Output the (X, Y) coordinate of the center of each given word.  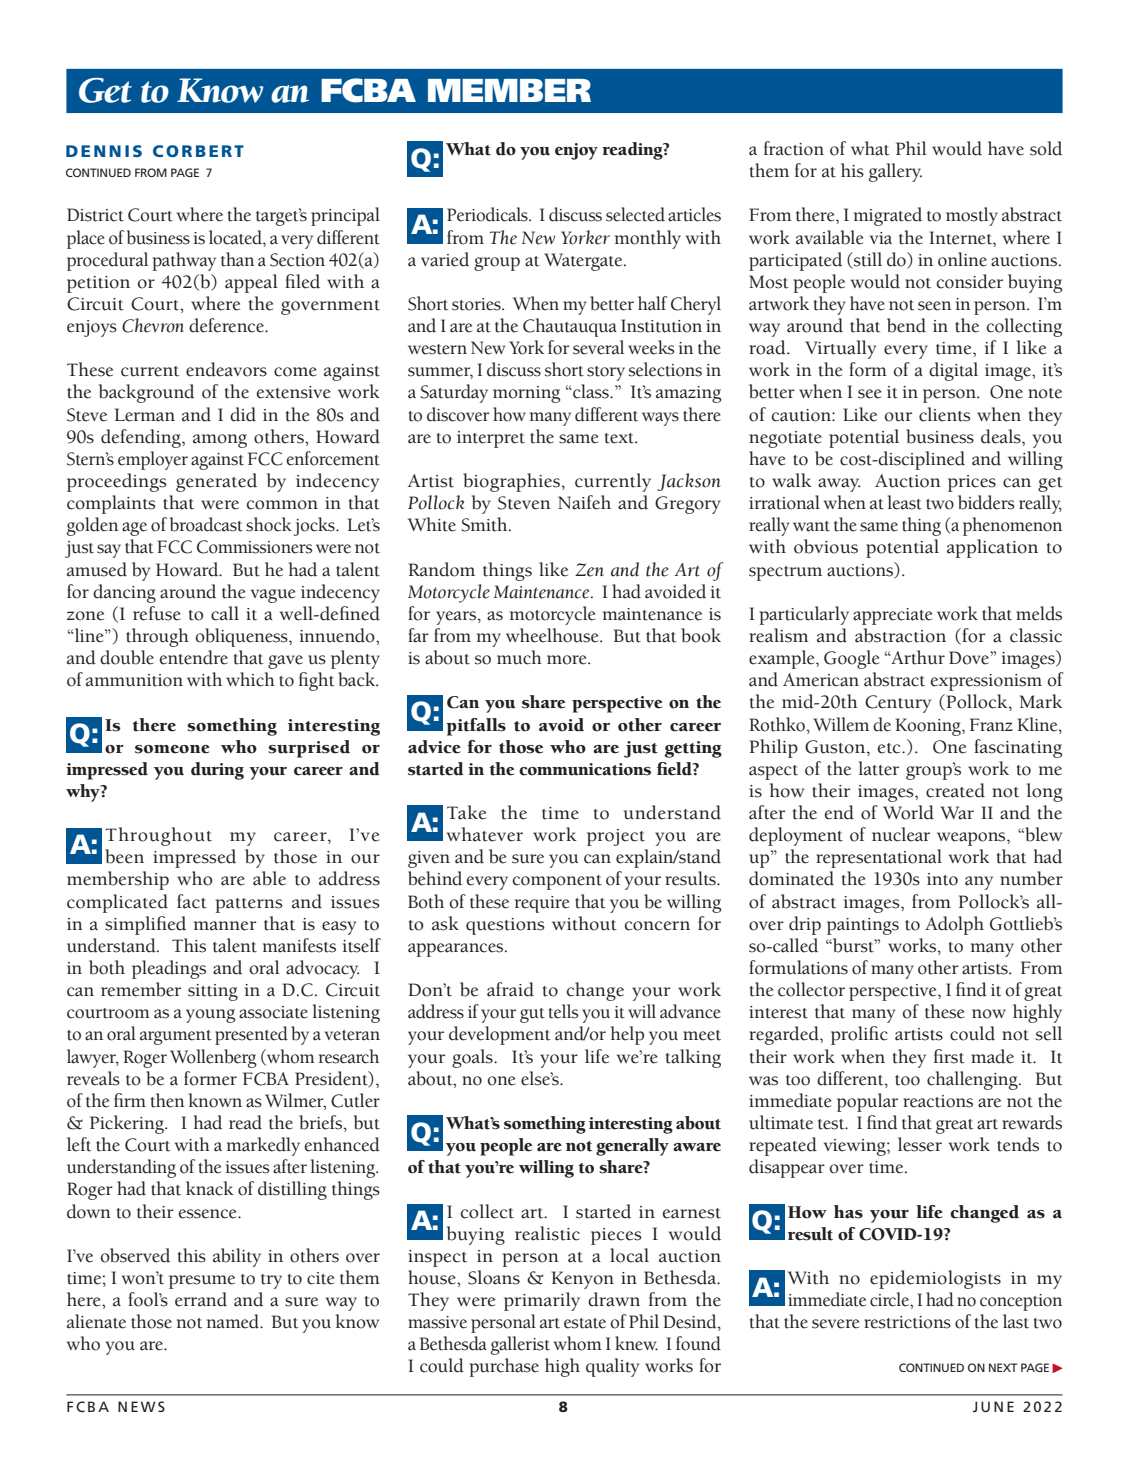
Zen (589, 570)
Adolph (954, 925)
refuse (157, 613)
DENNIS (104, 151)
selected (635, 214)
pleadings (169, 969)
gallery (895, 172)
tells (564, 1011)
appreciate (892, 616)
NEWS (141, 1406)
